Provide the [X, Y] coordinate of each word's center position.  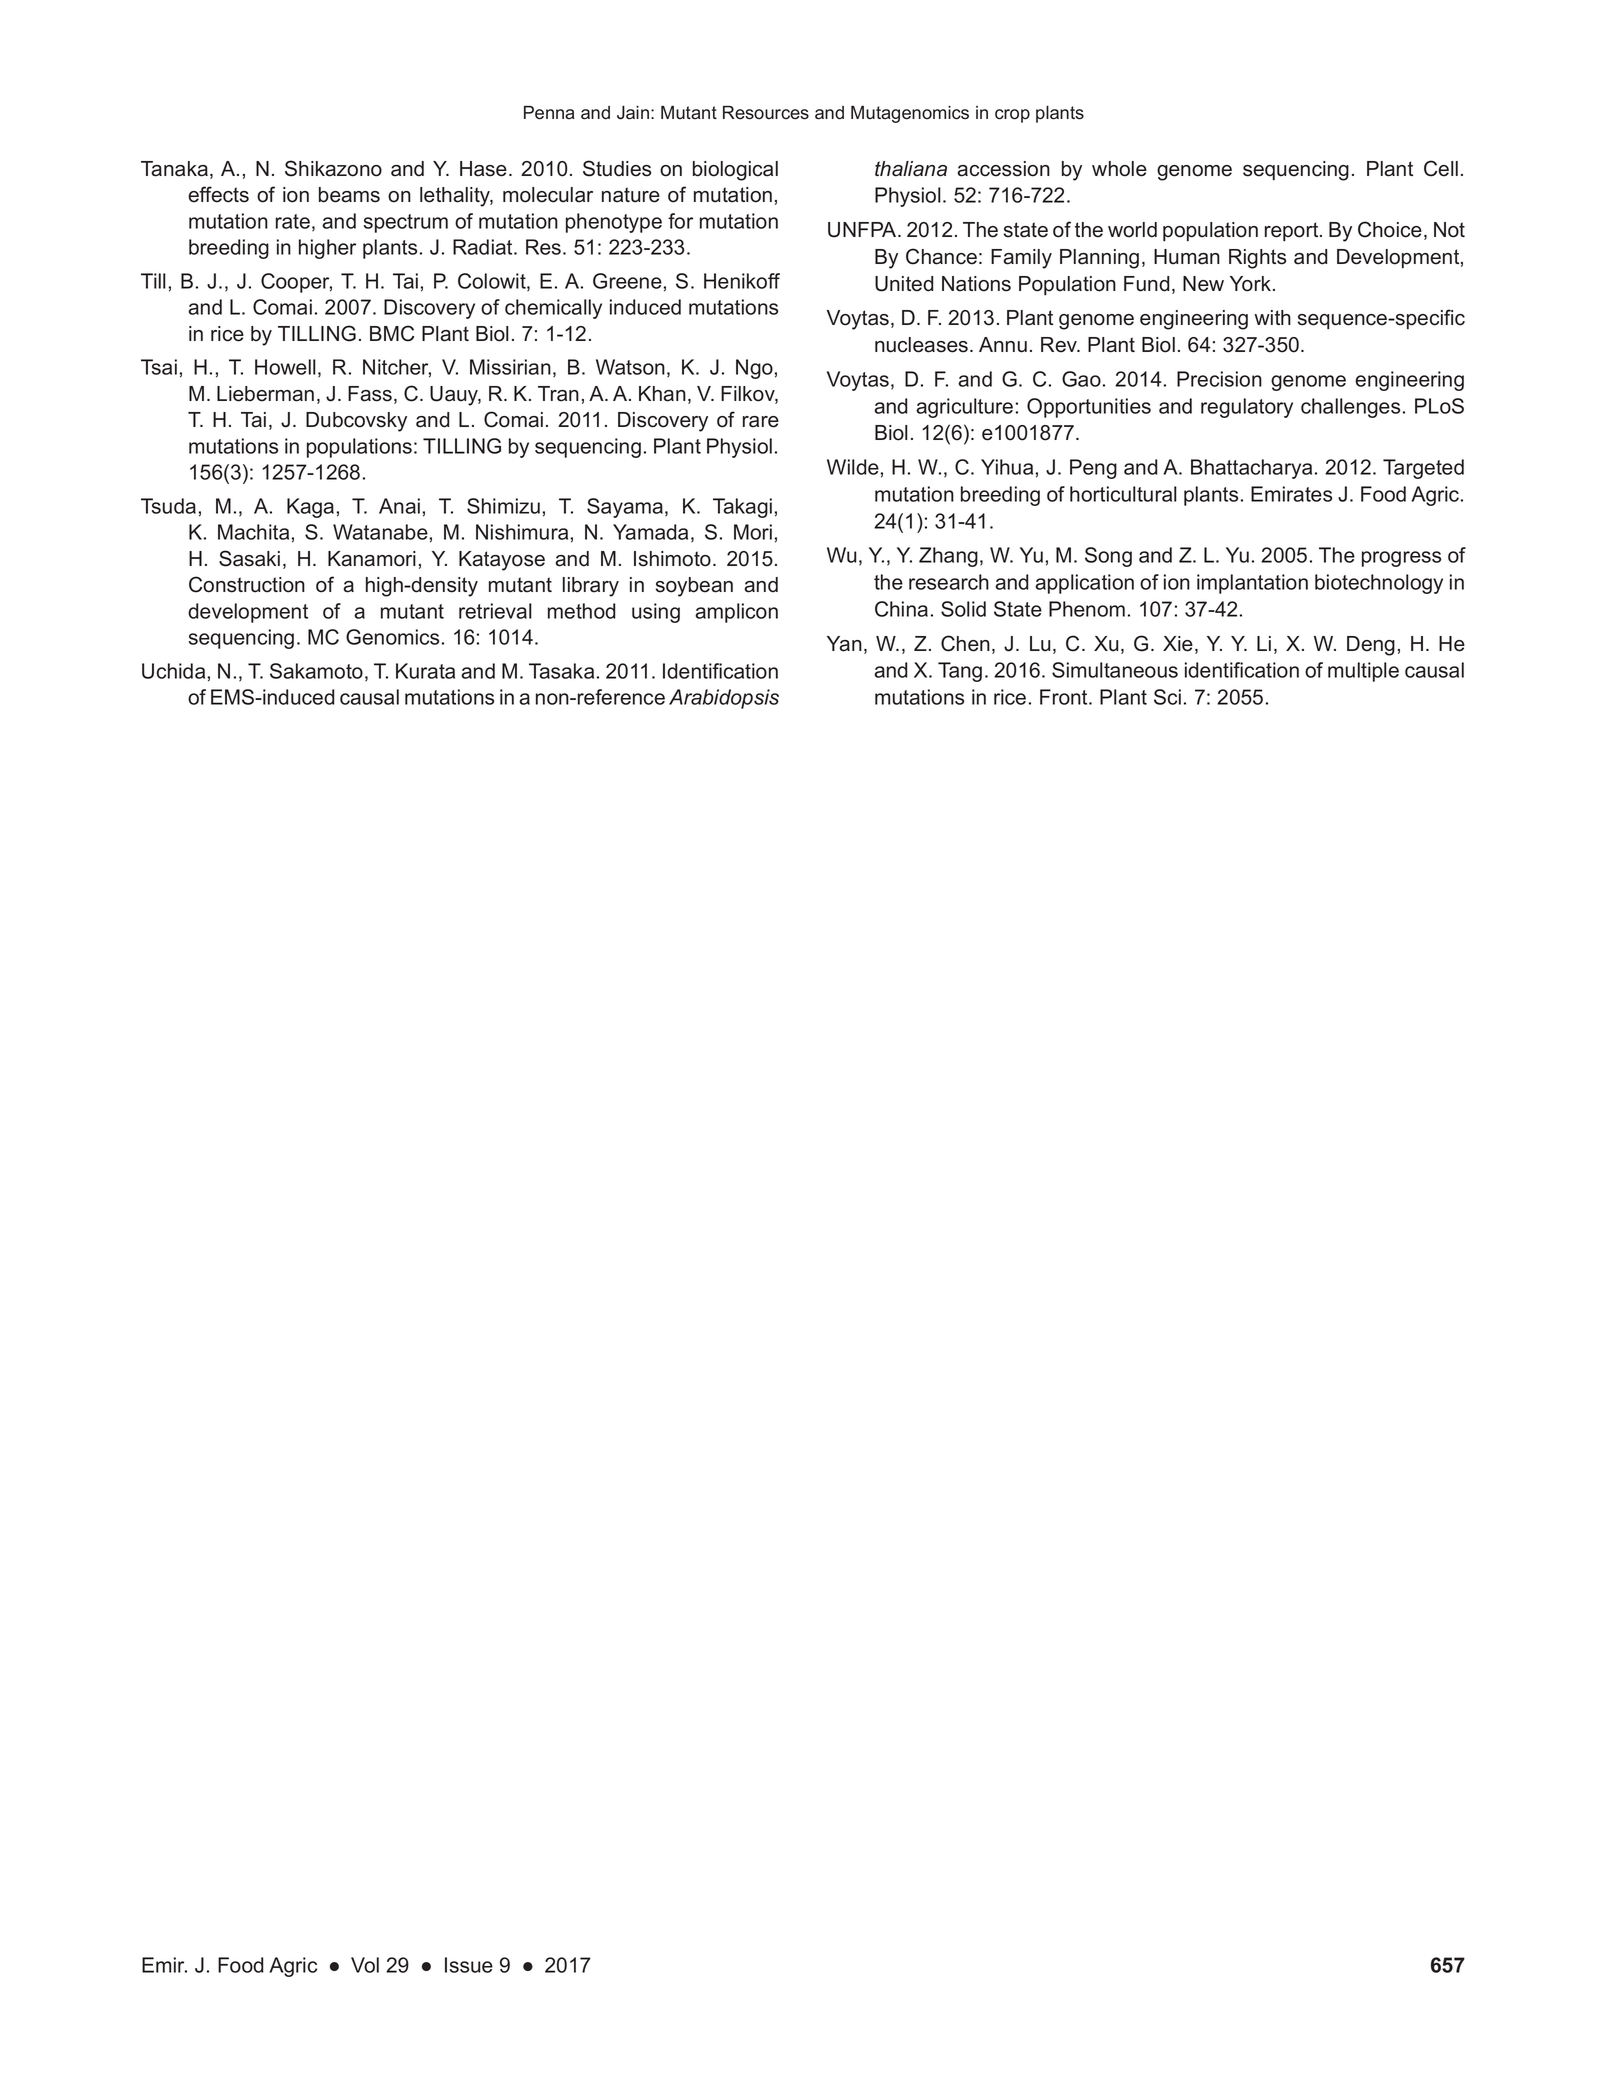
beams [349, 195]
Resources [766, 113]
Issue [469, 1965]
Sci [1167, 697]
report [1293, 232]
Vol [365, 1965]
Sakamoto [316, 671]
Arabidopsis [724, 699]
